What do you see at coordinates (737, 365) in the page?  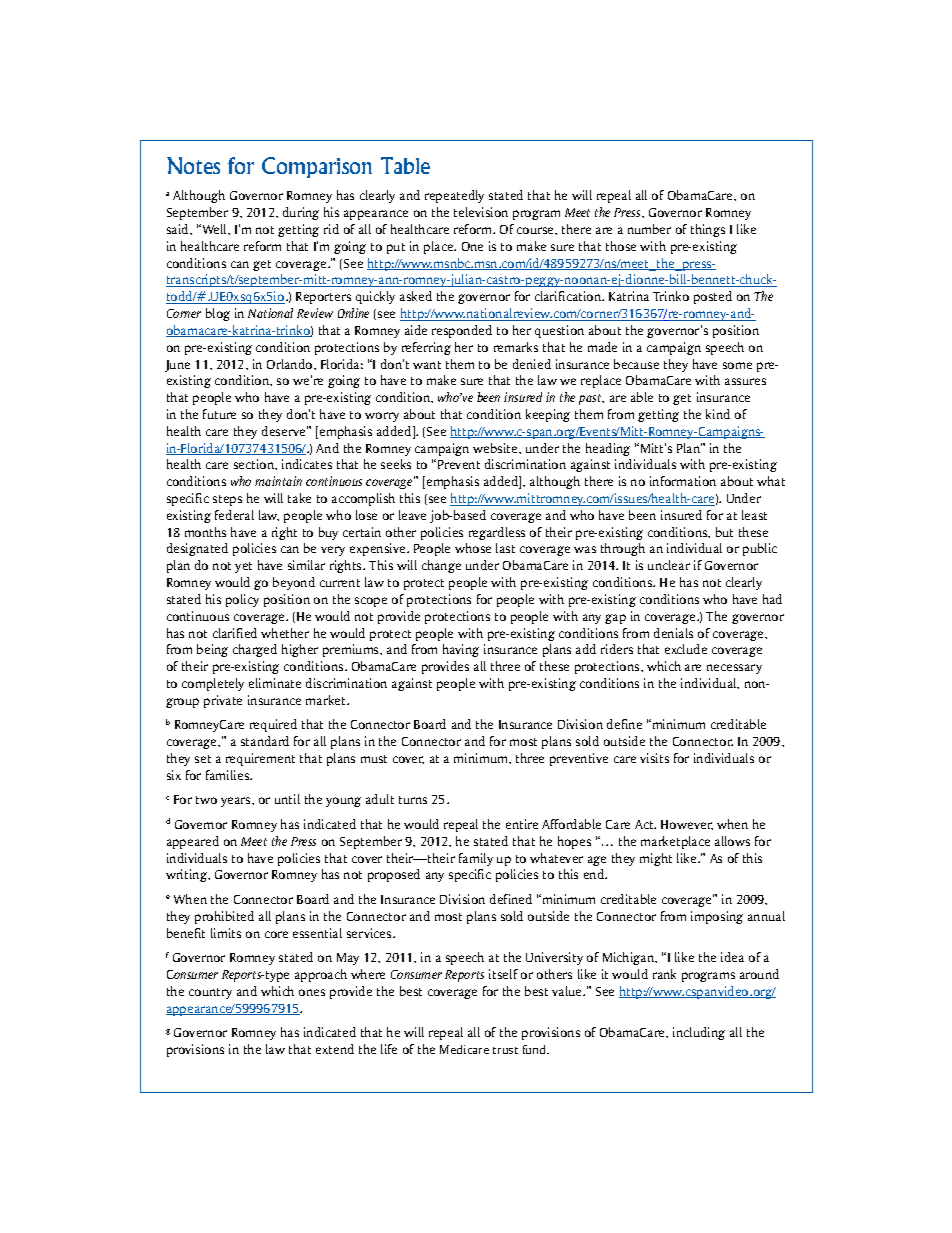 I see `some` at bounding box center [737, 365].
